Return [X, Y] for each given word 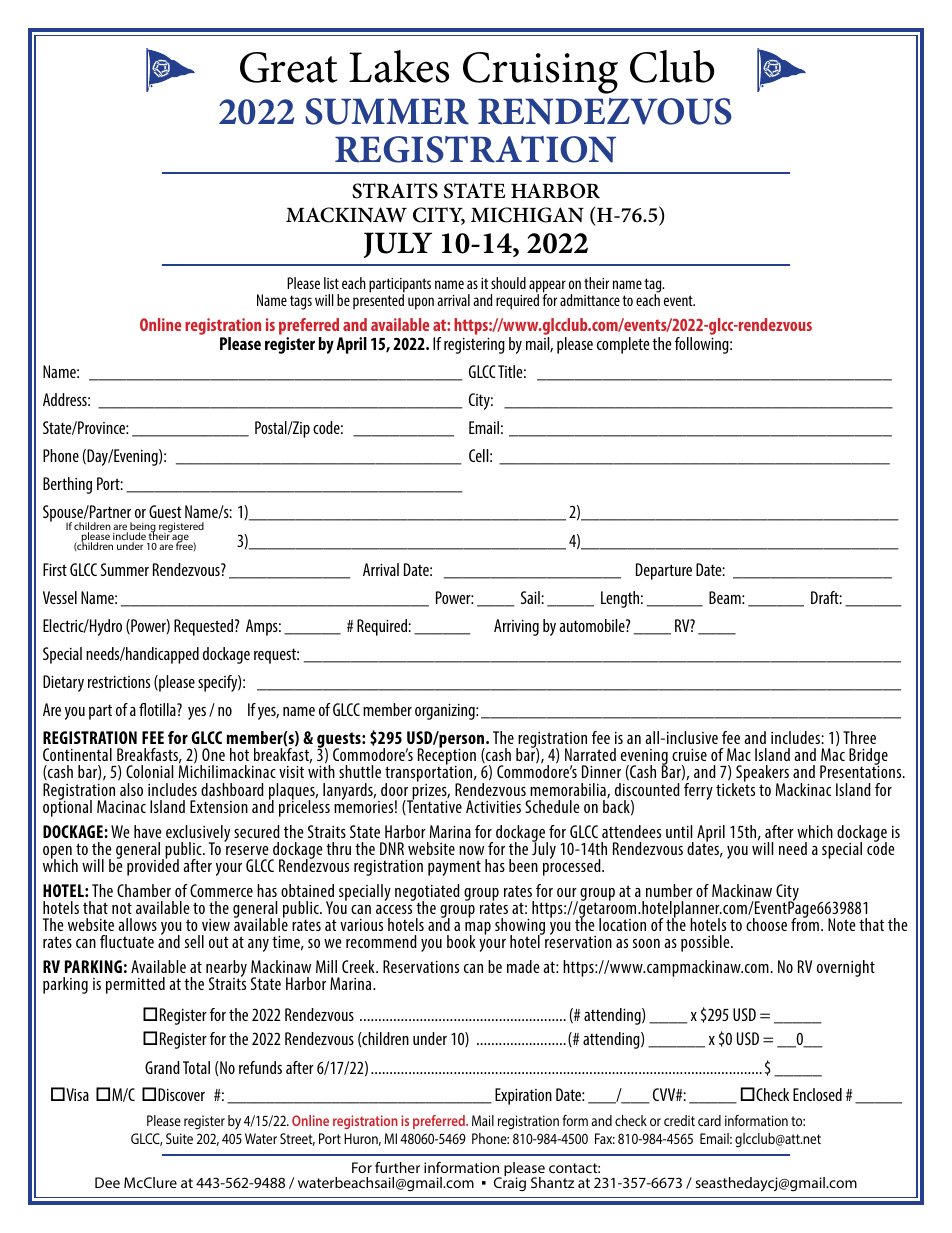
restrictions [119, 682]
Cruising [540, 73]
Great [288, 67]
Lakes [399, 66]
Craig [510, 1183]
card [709, 1120]
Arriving [516, 627]
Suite [179, 1138]
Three [859, 737]
